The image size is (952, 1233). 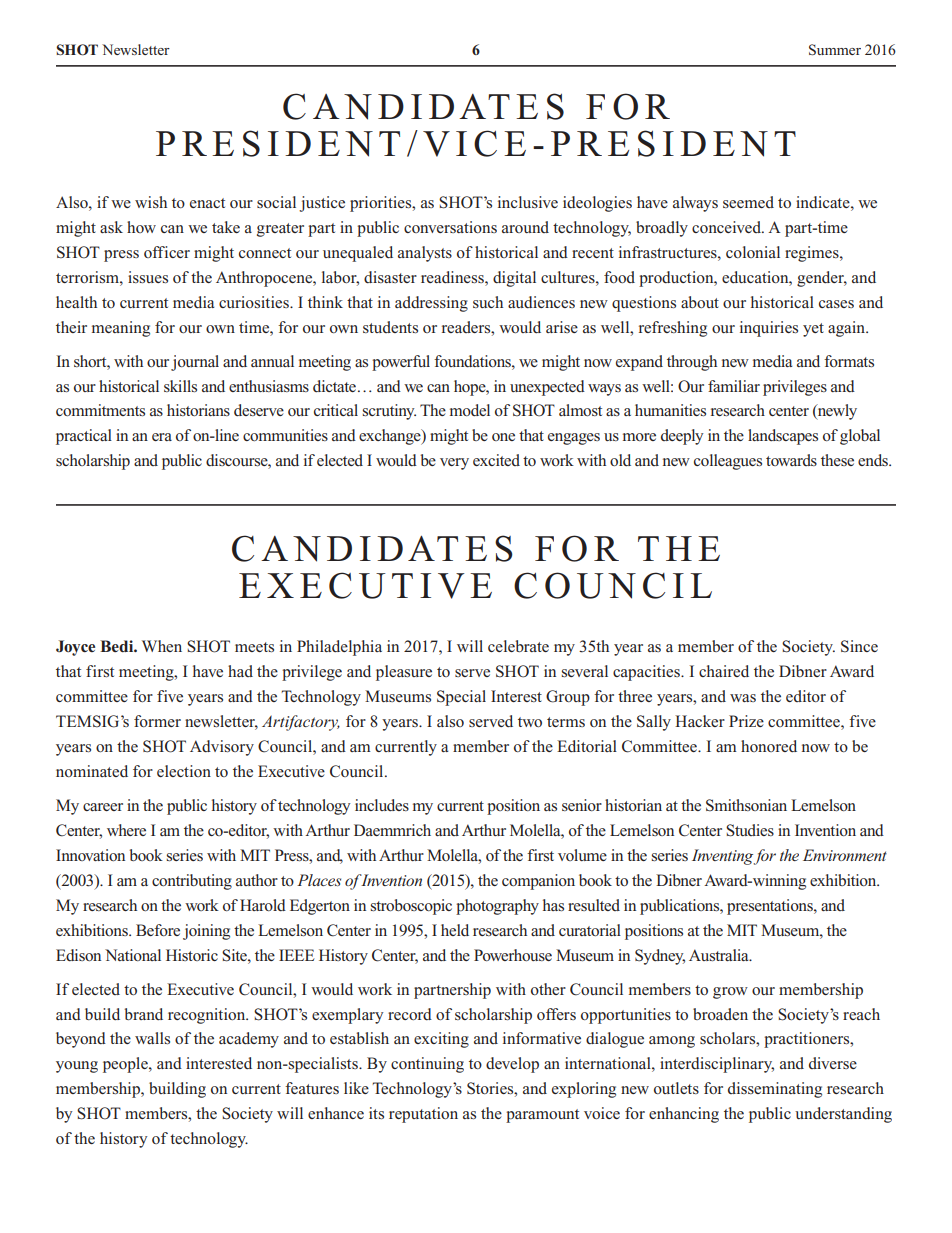 I want to click on election, so click(x=184, y=771).
